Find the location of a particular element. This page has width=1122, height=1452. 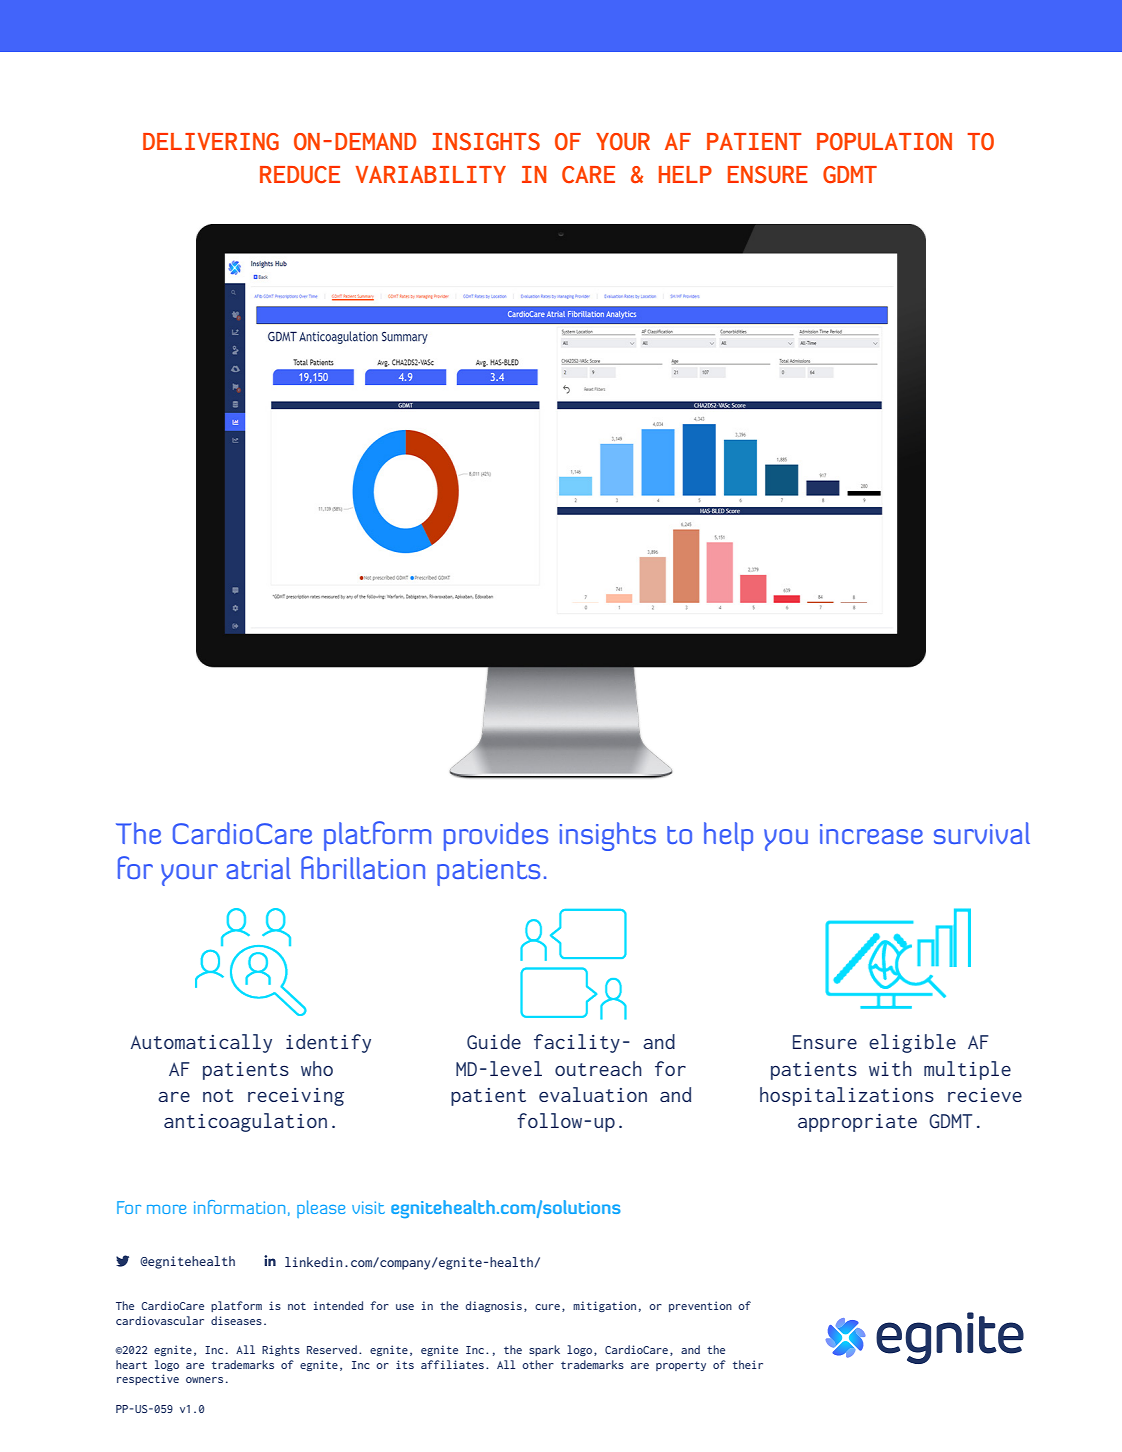

provides is located at coordinates (496, 836).
